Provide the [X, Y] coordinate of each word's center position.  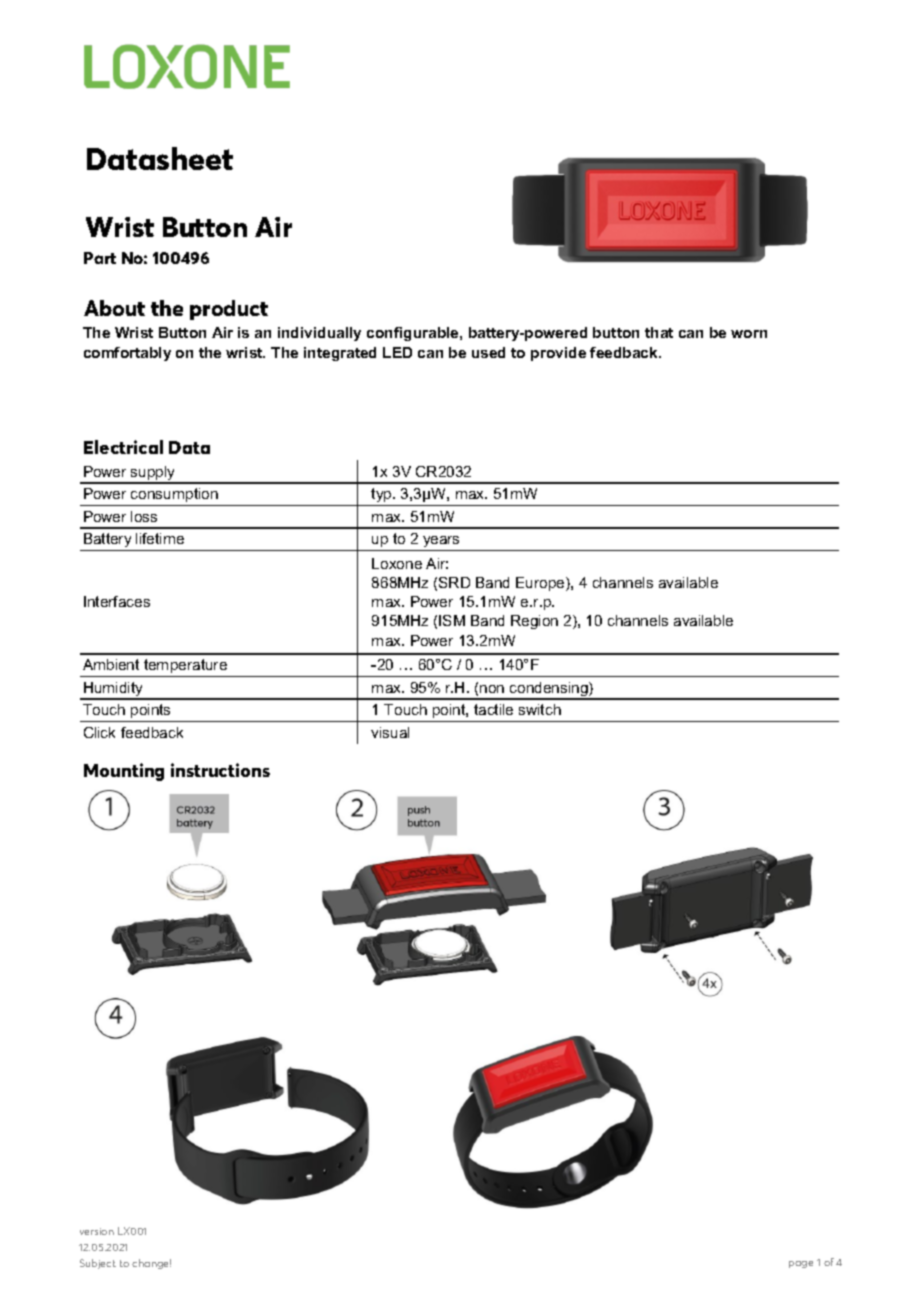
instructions [220, 770]
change [151, 1264]
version [97, 1231]
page [801, 1264]
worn [749, 334]
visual [390, 732]
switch [540, 709]
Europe [541, 584]
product [229, 310]
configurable [414, 334]
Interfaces [117, 601]
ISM [452, 620]
